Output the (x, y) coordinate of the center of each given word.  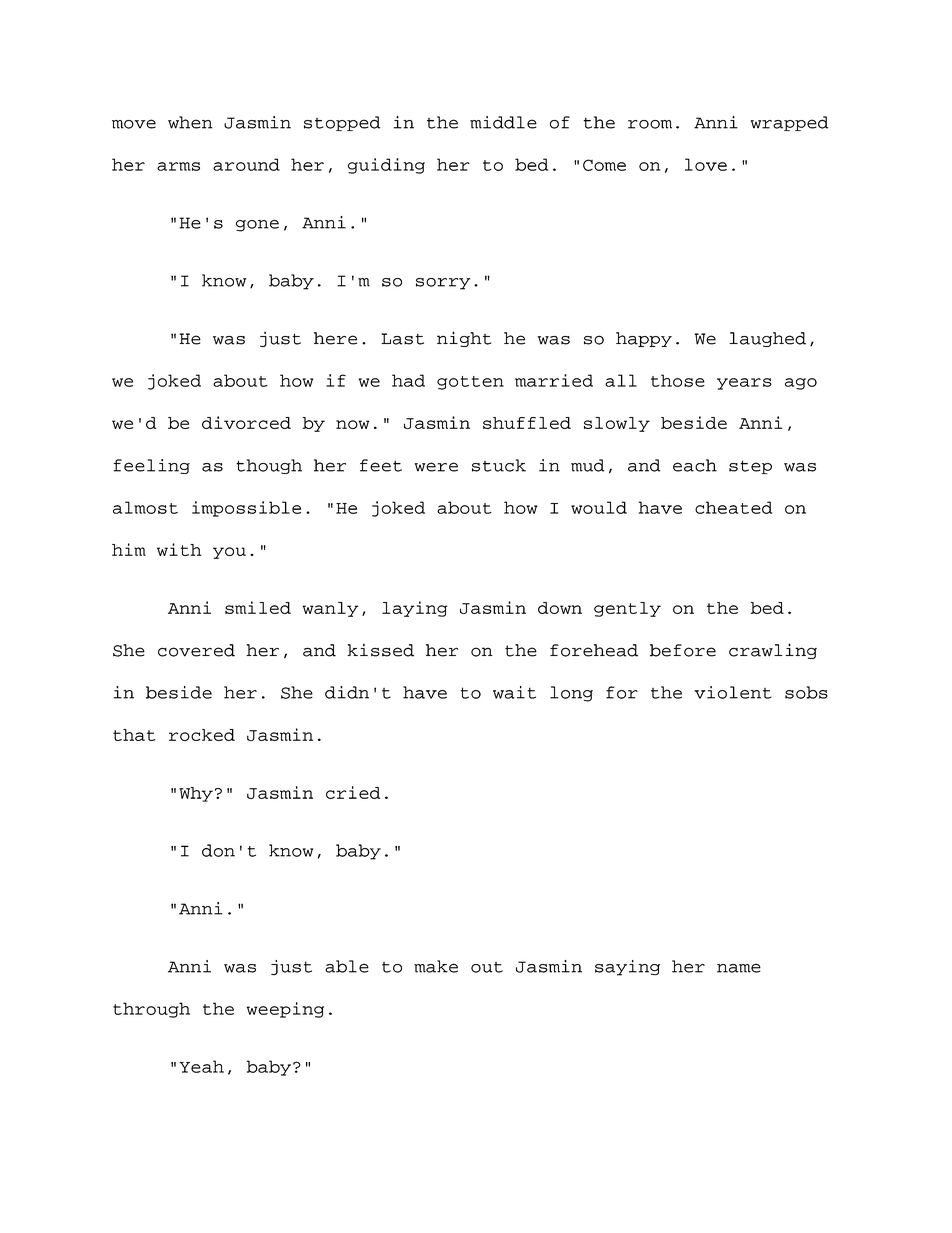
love (706, 164)
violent (733, 692)
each (695, 465)
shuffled (527, 423)
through (151, 1010)
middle (503, 122)
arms (178, 166)
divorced (246, 422)
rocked (202, 735)
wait (514, 692)
